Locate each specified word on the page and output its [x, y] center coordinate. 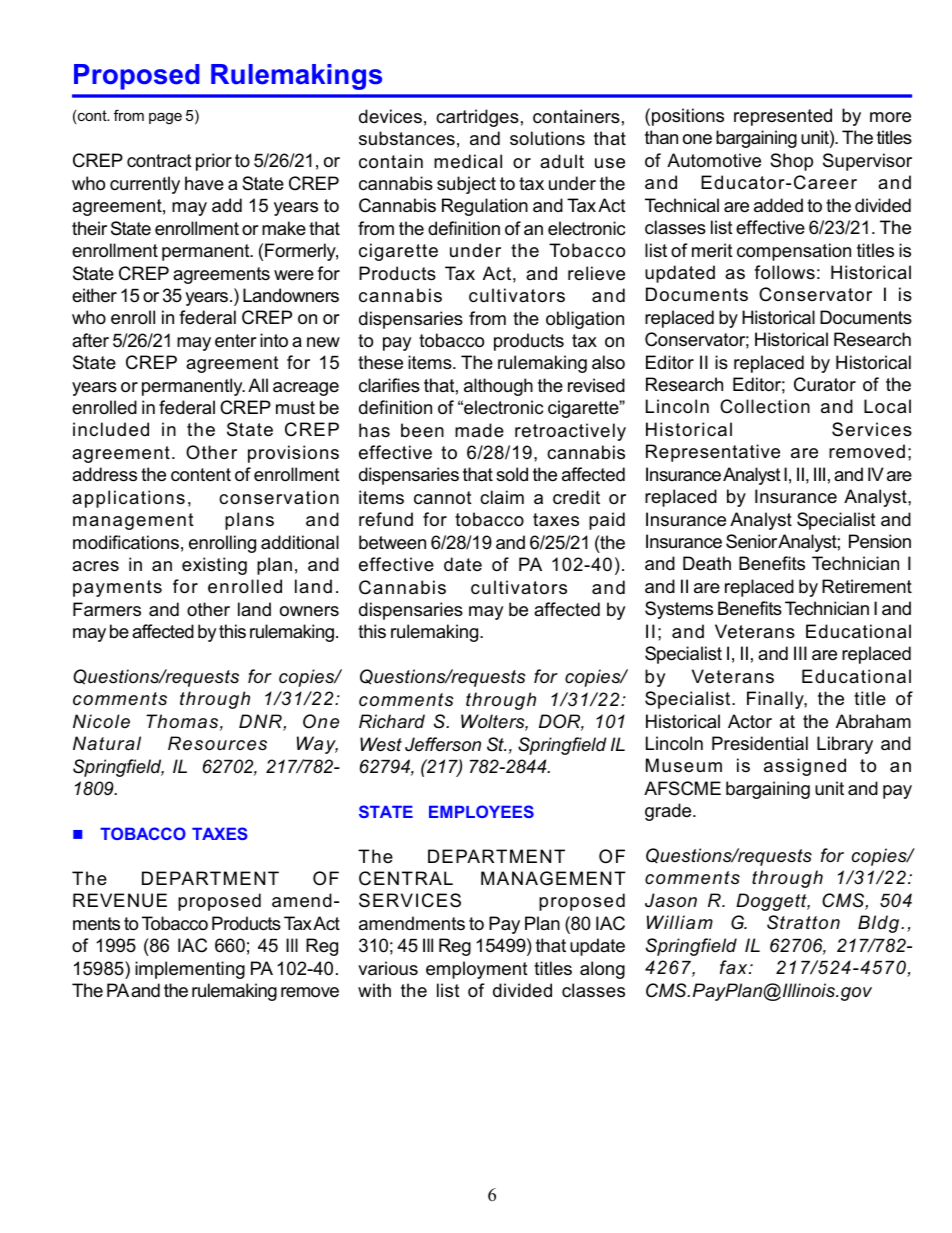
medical [468, 161]
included [111, 429]
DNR [261, 722]
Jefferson [443, 744]
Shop [791, 162]
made [479, 430]
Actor [750, 721]
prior [214, 162]
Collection [765, 406]
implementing [190, 970]
